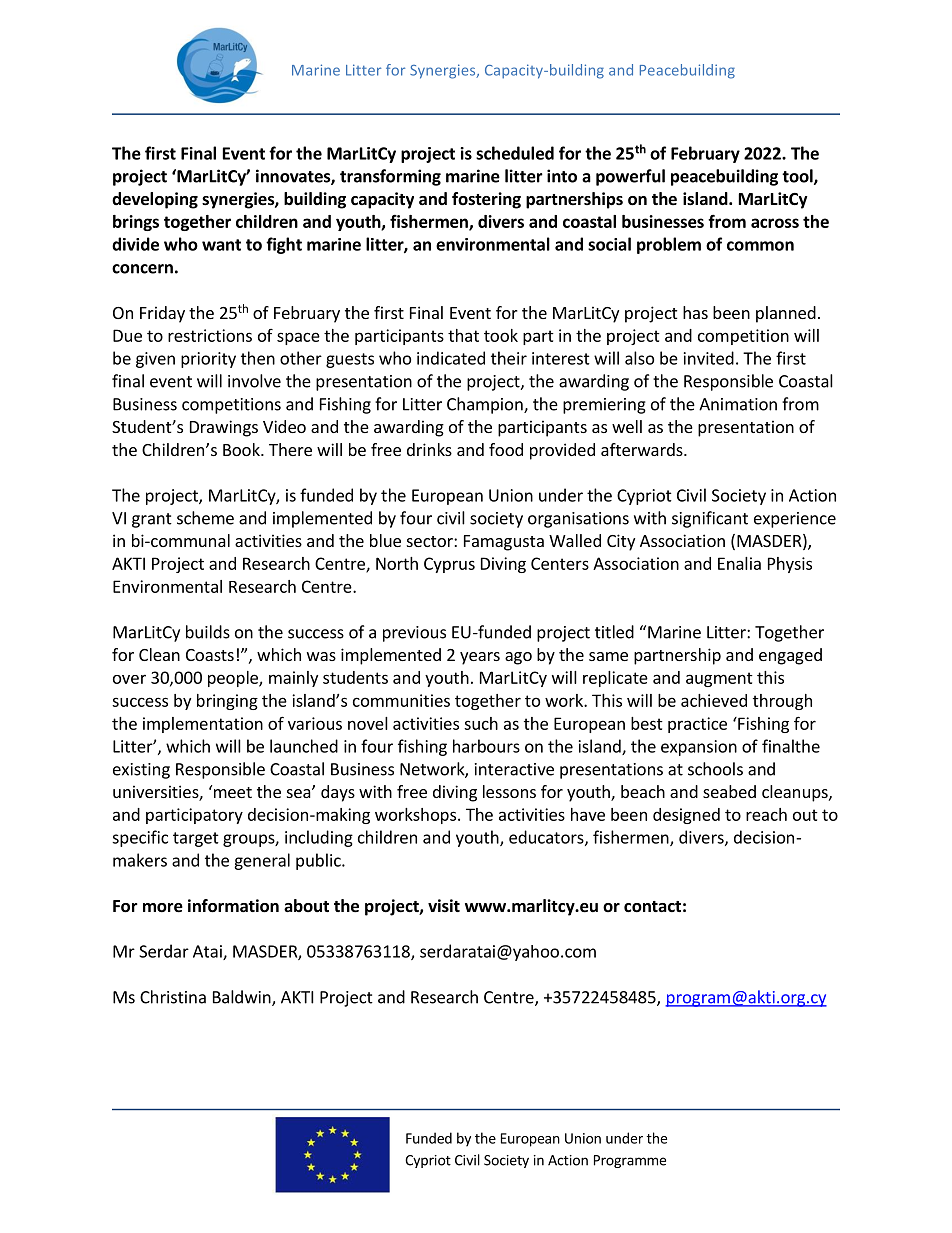  Describe the element at coordinates (208, 632) in the screenshot. I see `builds` at that location.
